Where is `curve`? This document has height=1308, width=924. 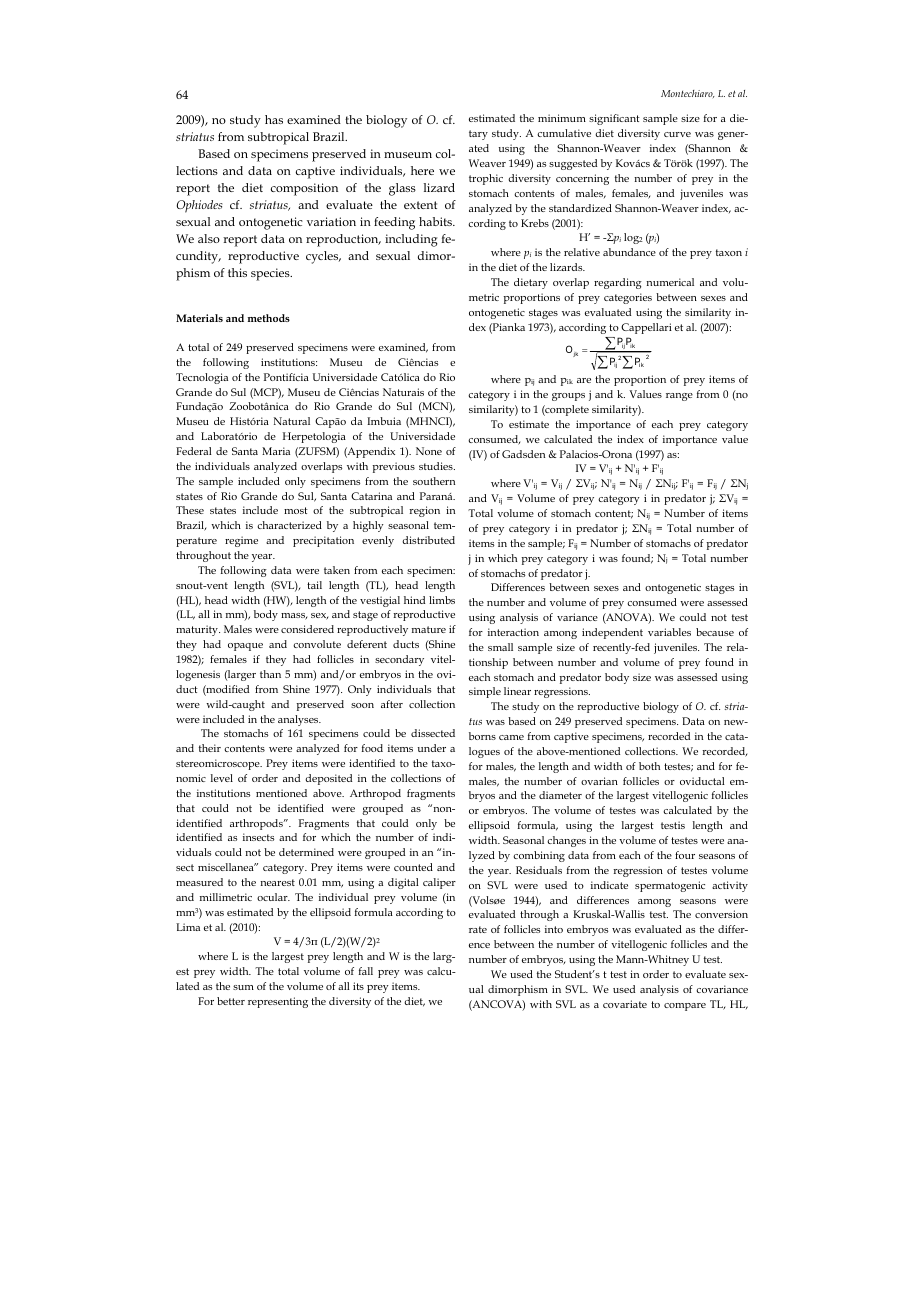
curve is located at coordinates (677, 134).
